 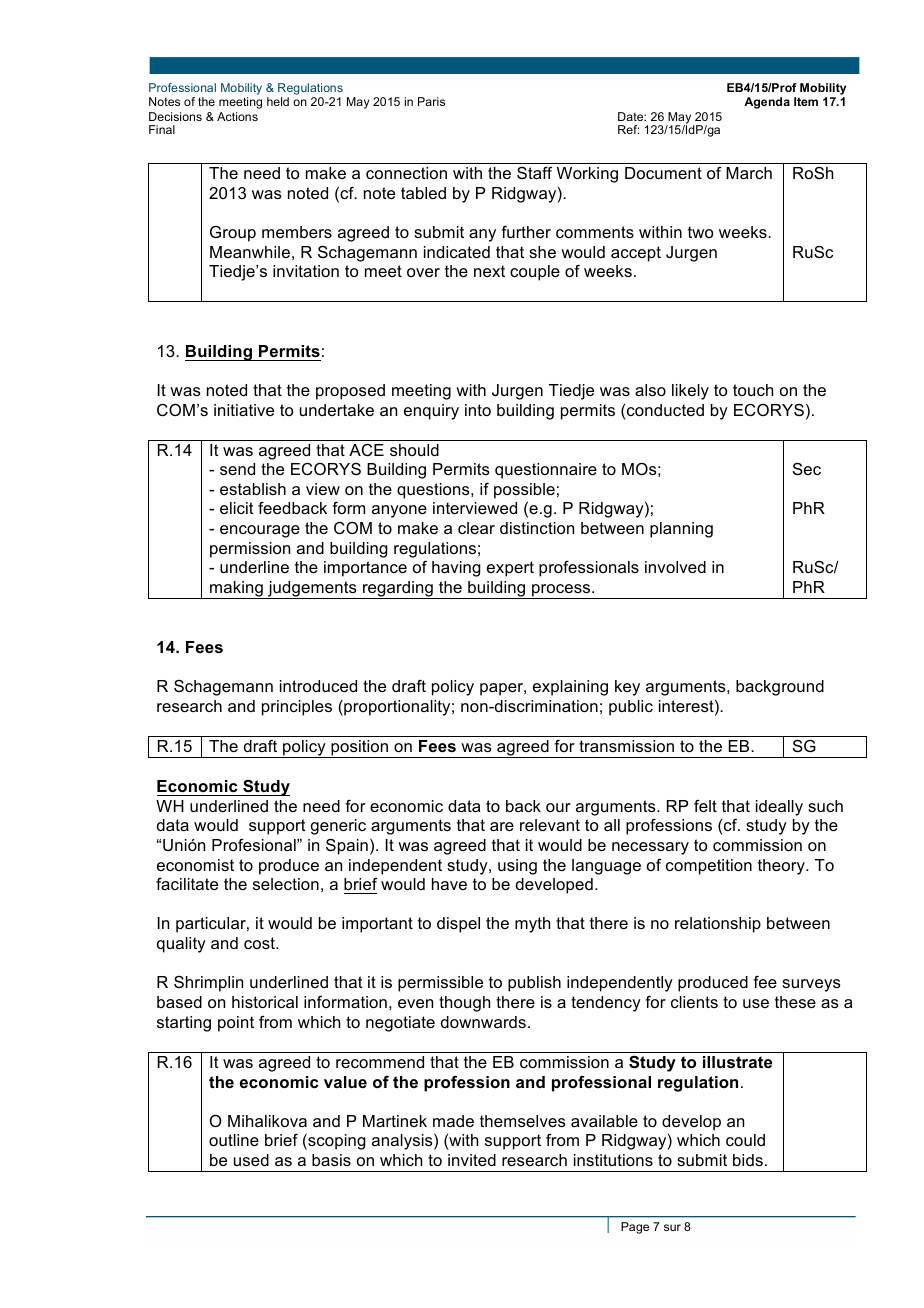 I want to click on expert, so click(x=510, y=569).
